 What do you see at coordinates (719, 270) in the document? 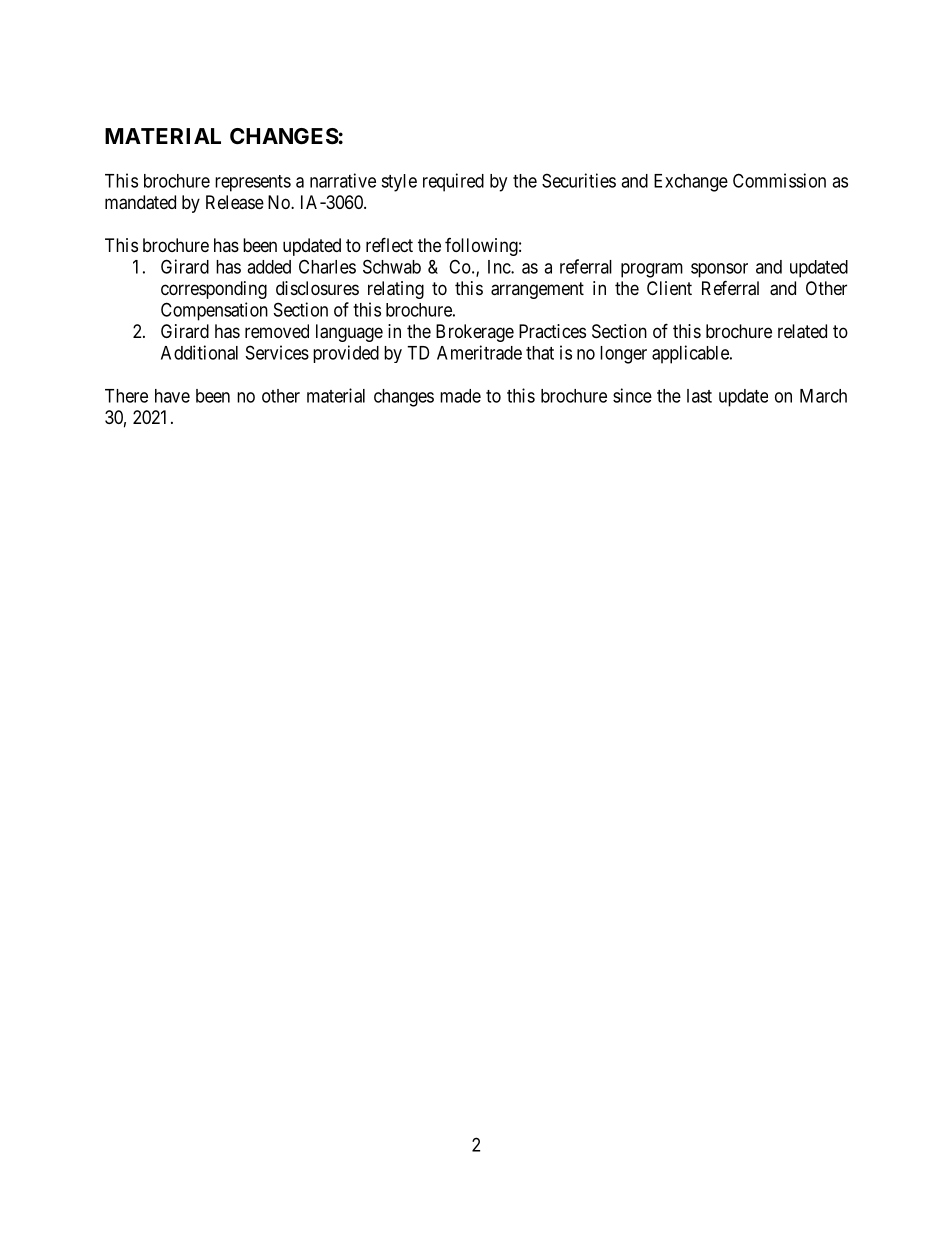
I see `sponsor` at bounding box center [719, 270].
